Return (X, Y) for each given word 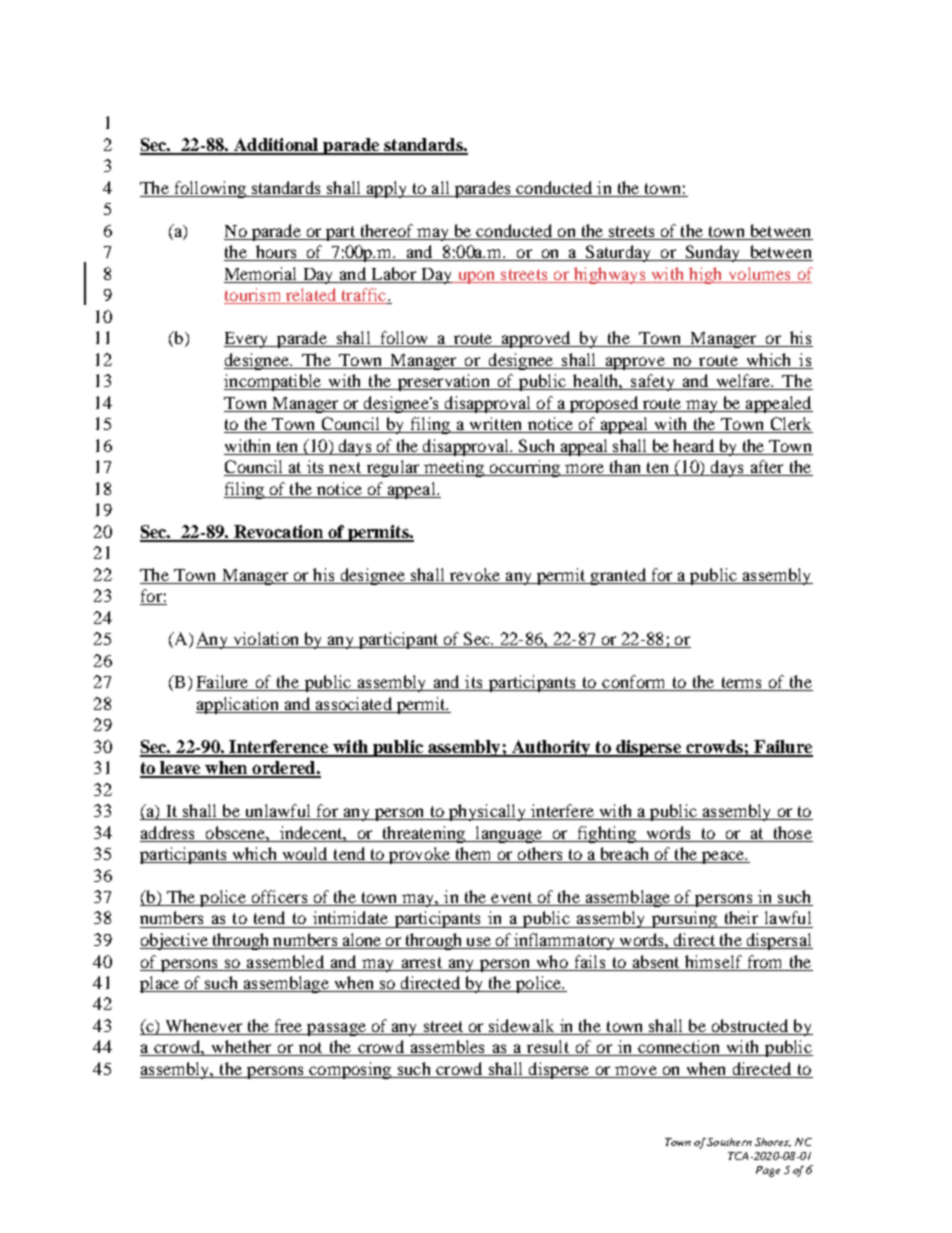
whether (241, 1048)
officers (279, 898)
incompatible (274, 382)
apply (386, 189)
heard (693, 445)
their (741, 917)
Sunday (713, 253)
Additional (276, 146)
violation (266, 640)
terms (741, 684)
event (511, 899)
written (496, 425)
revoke (475, 574)
